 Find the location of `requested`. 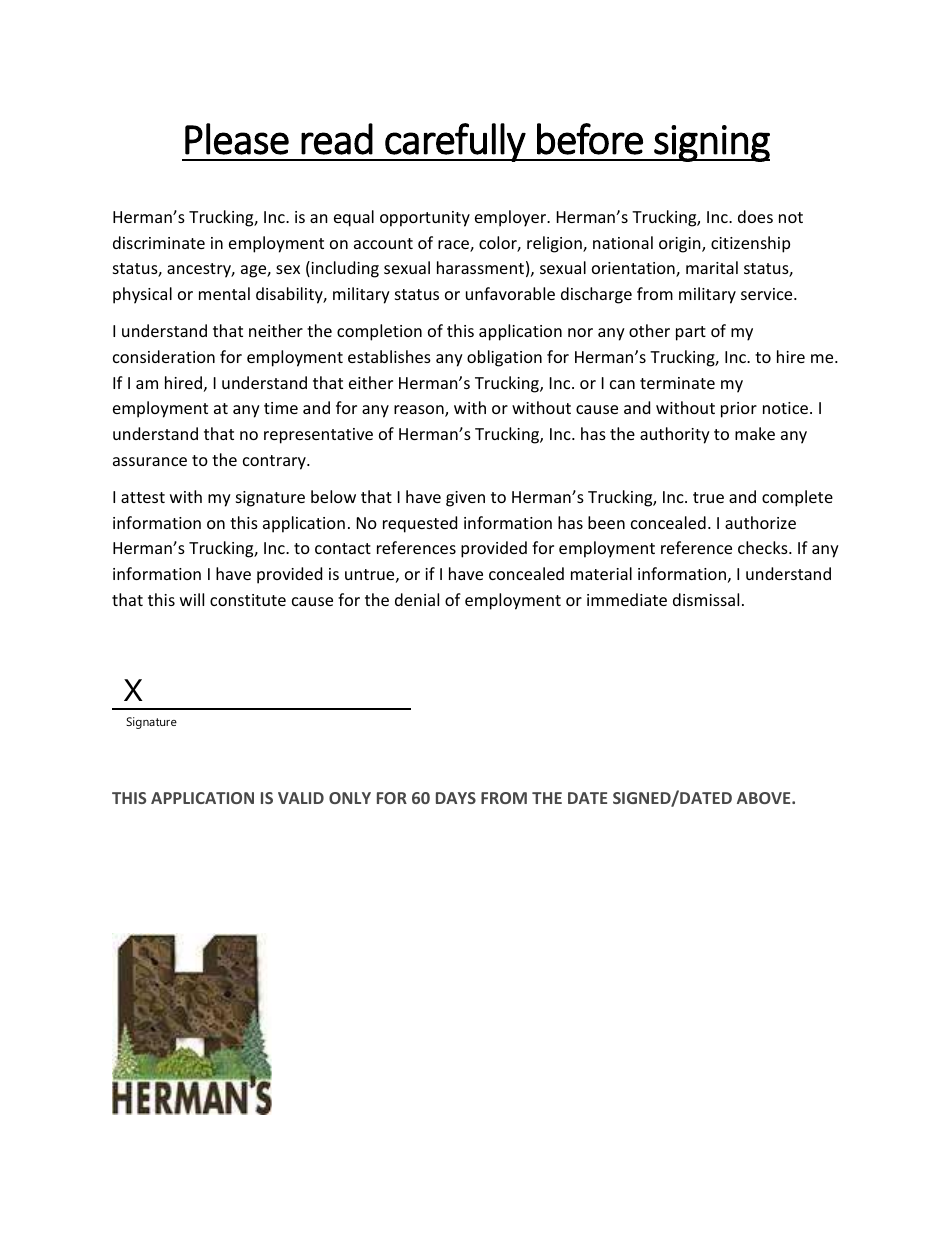

requested is located at coordinates (420, 524).
